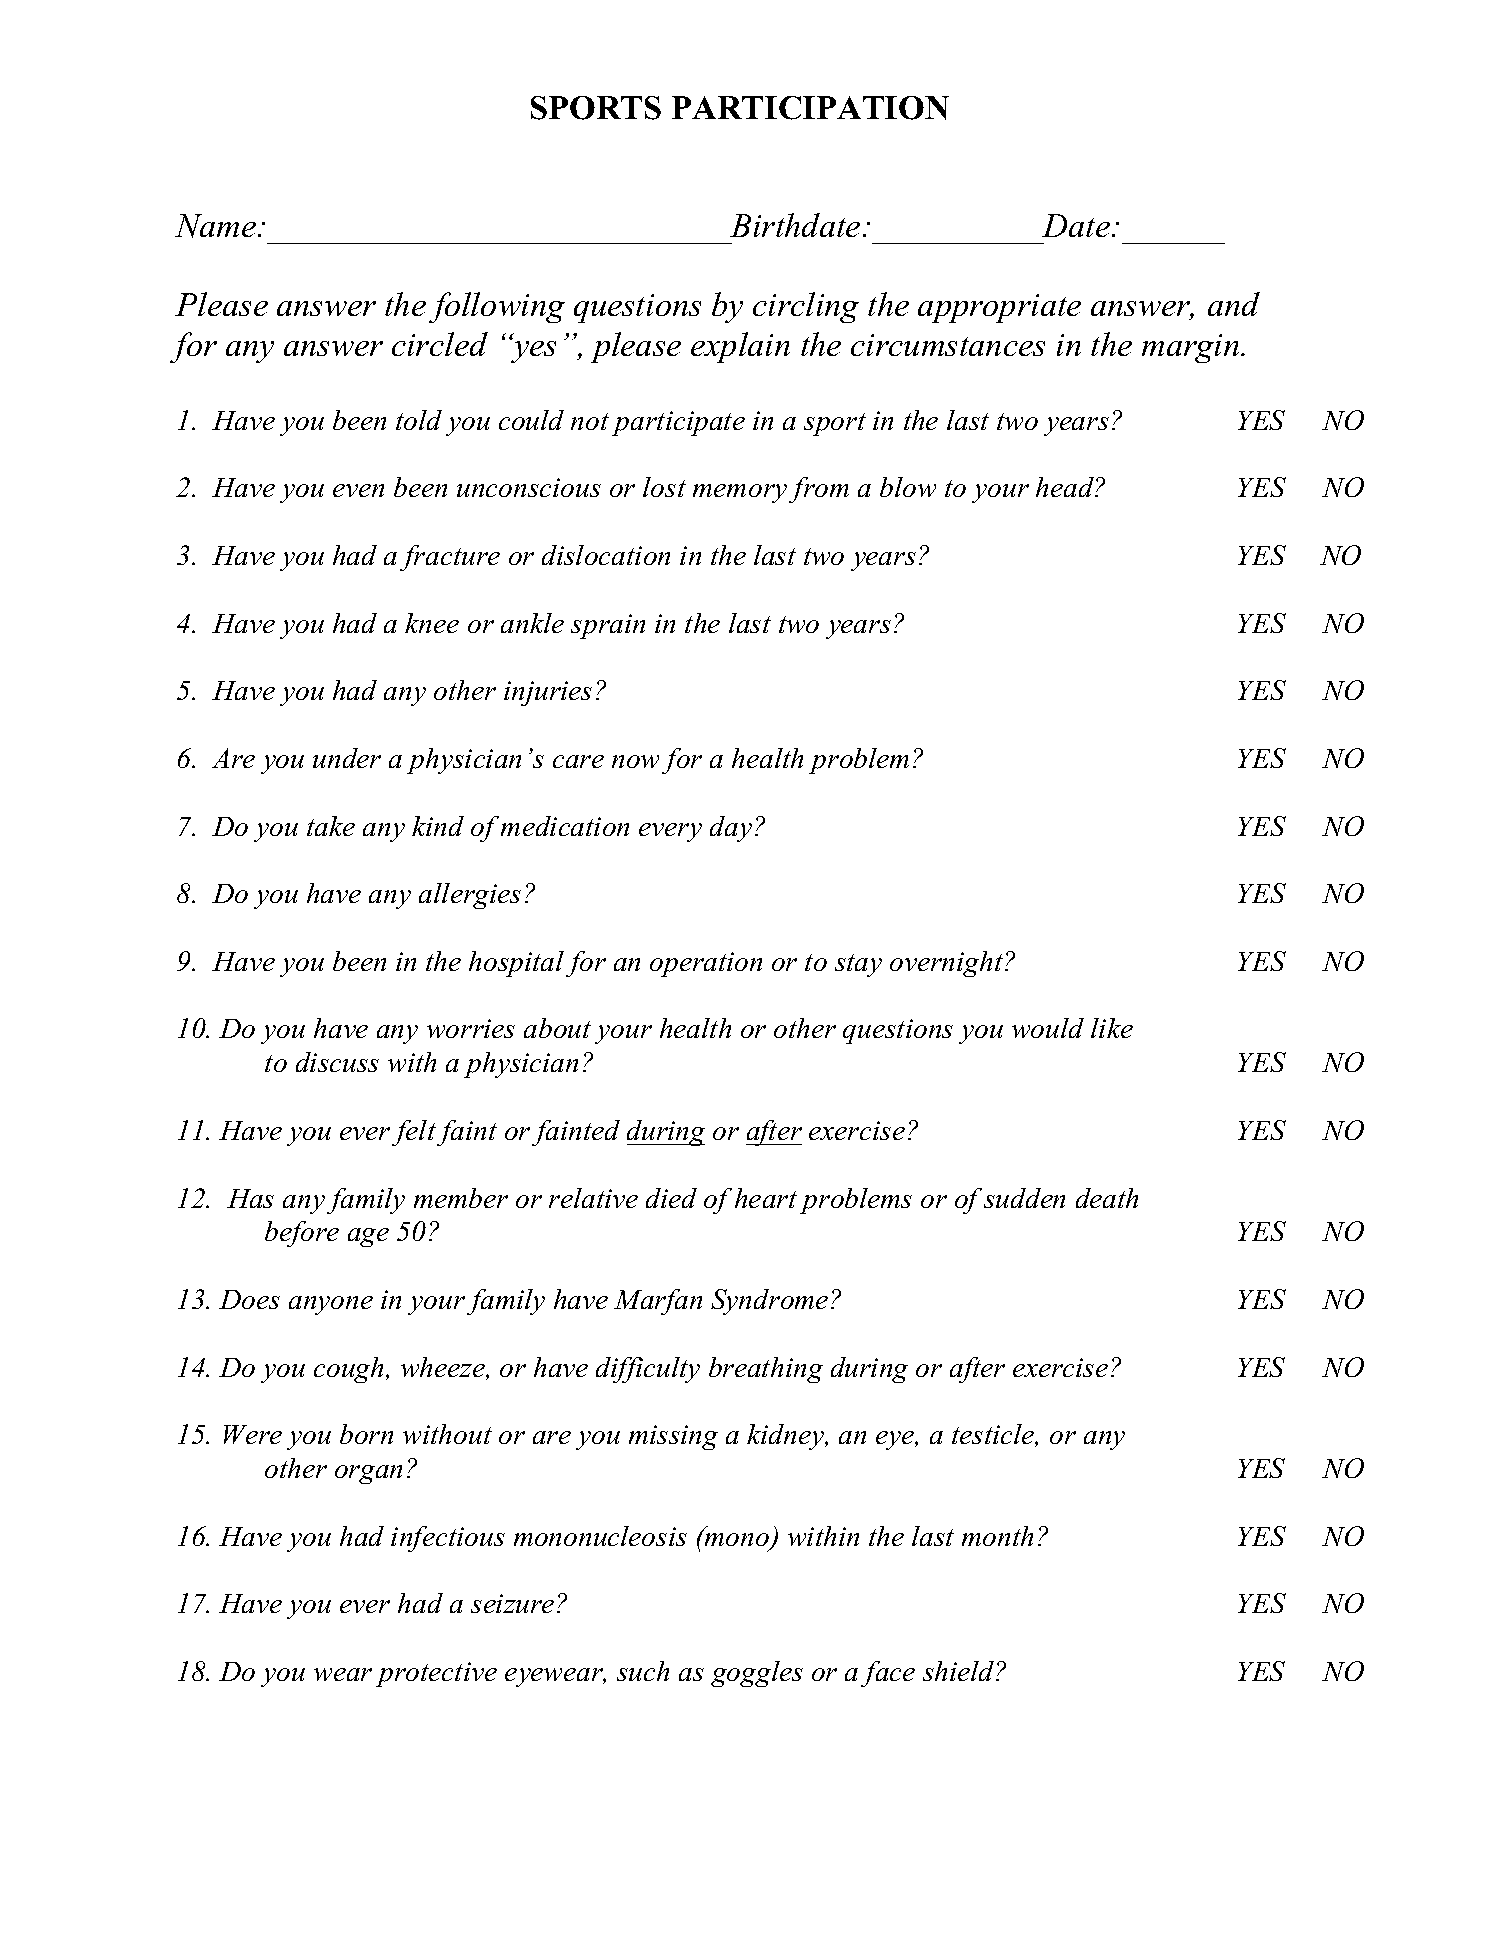 The image size is (1500, 1941). What do you see at coordinates (643, 1671) in the image?
I see `such` at bounding box center [643, 1671].
